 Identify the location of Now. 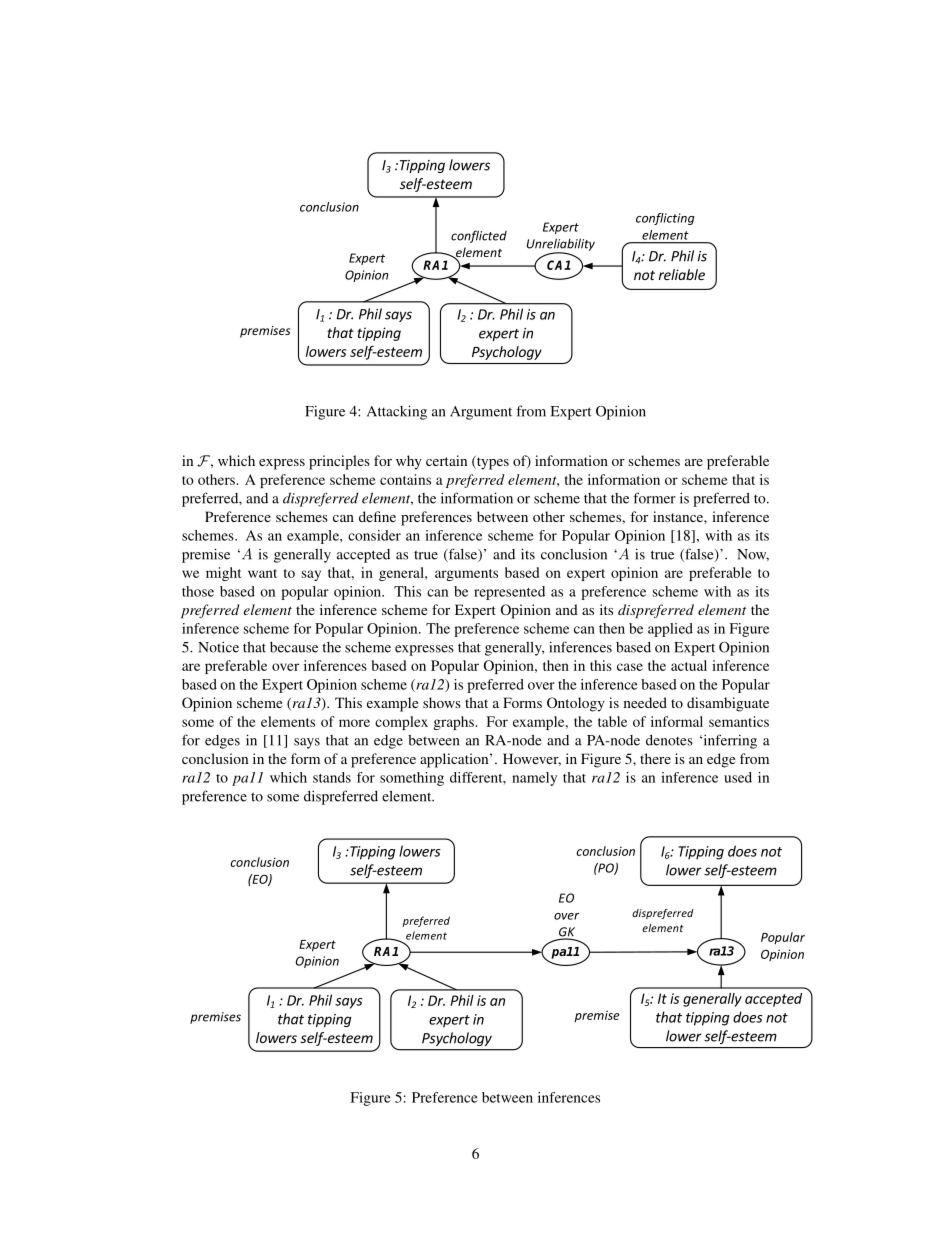
(753, 555).
